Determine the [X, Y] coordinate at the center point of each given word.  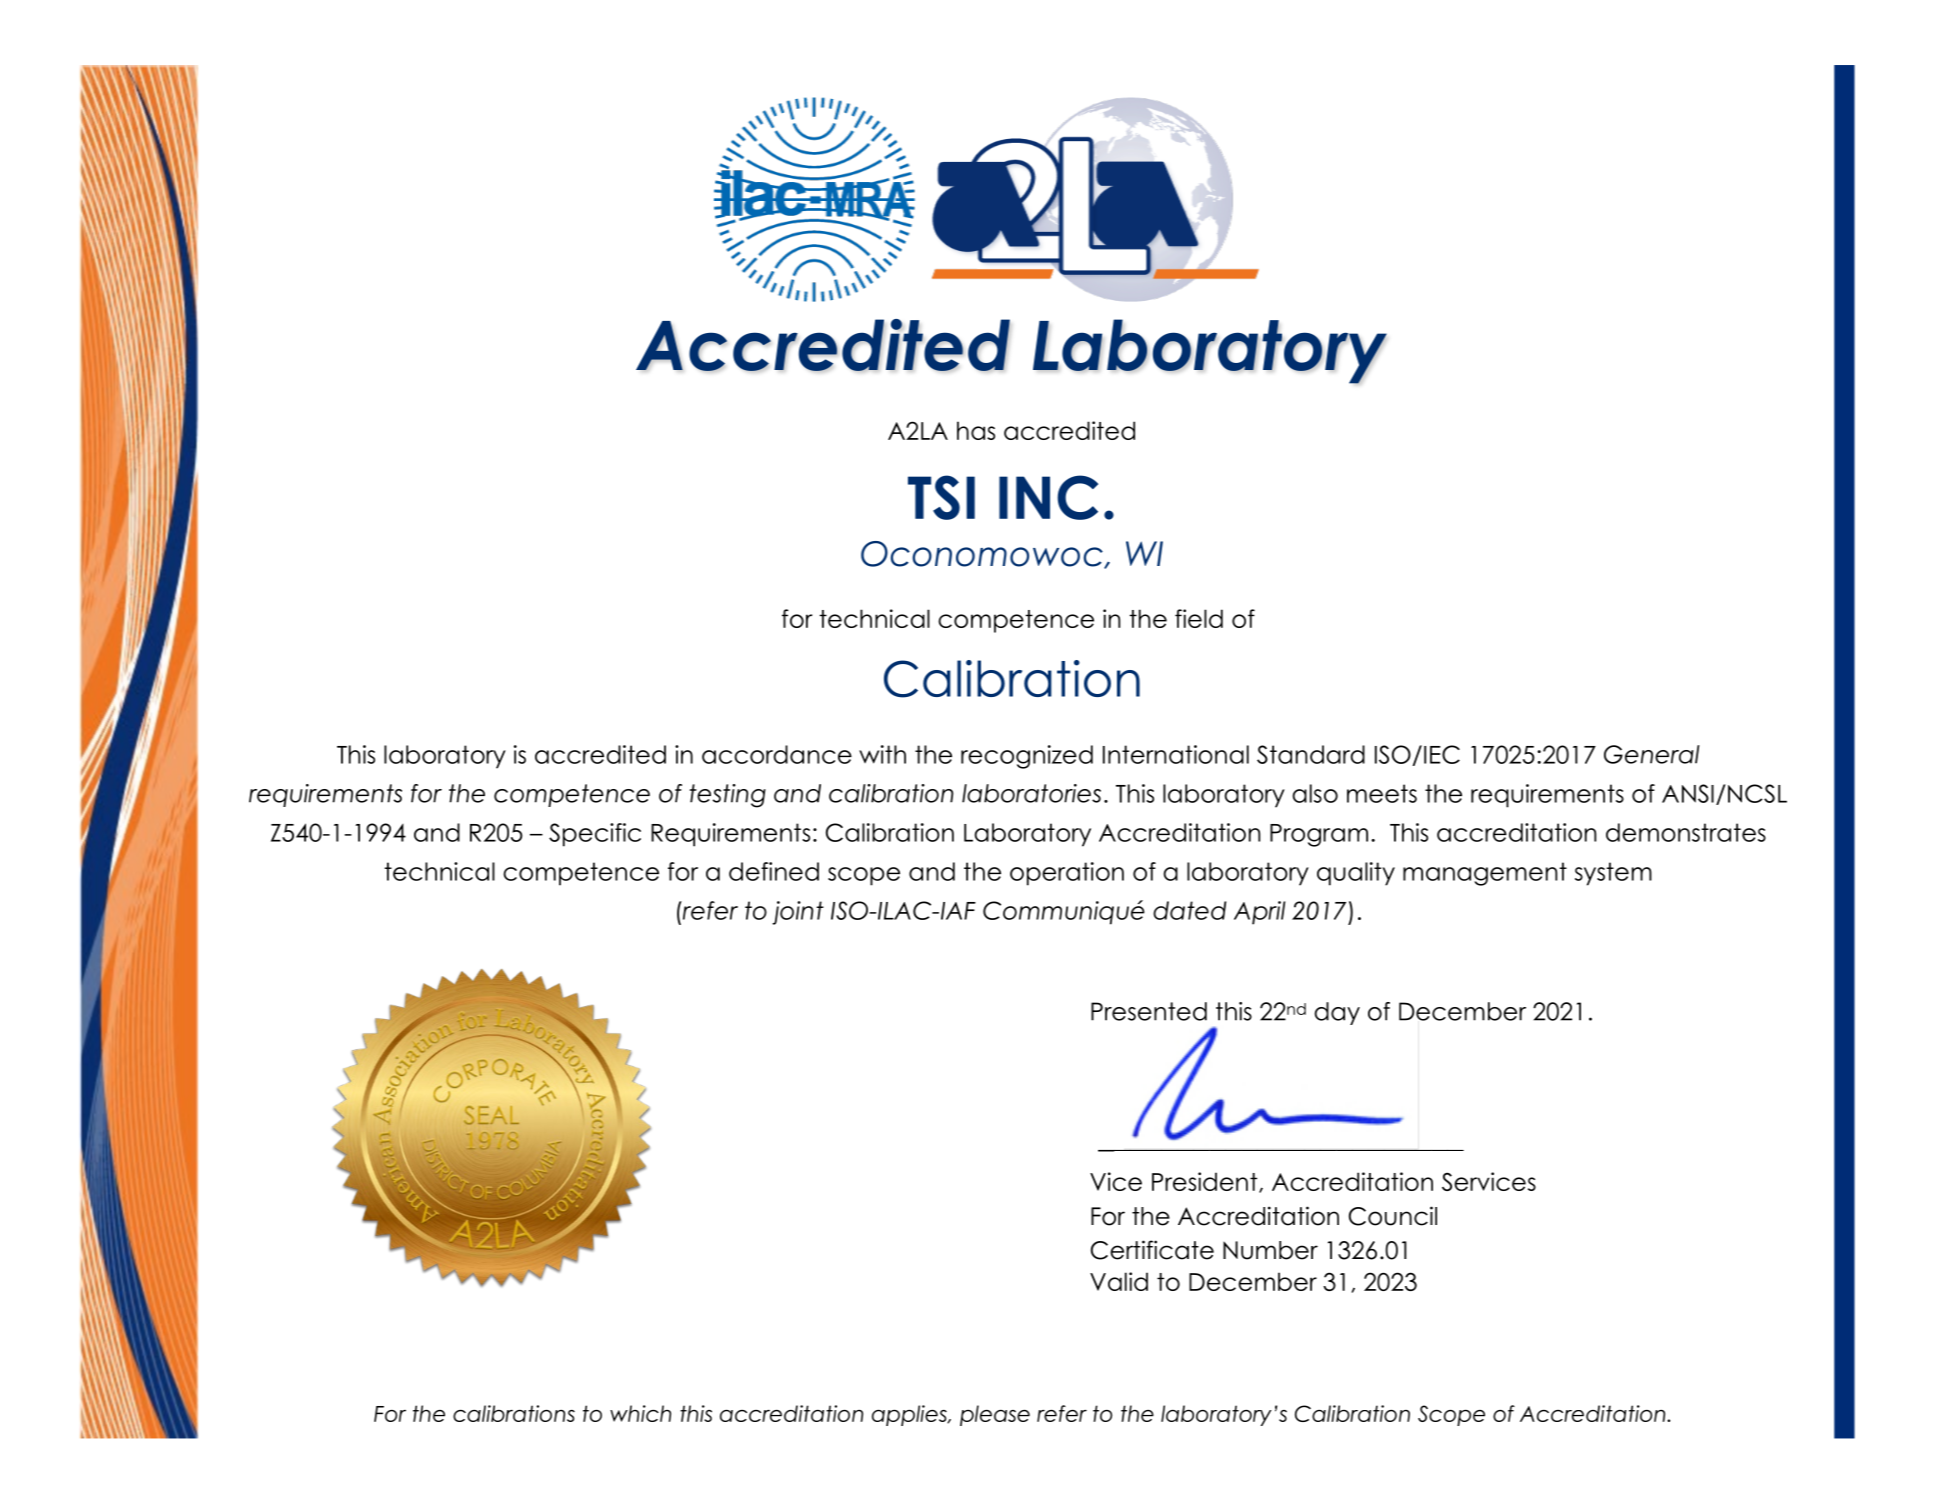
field [1199, 618]
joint [798, 913]
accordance [777, 754]
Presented [1149, 1011]
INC [1048, 497]
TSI [941, 497]
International [1176, 754]
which [640, 1413]
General [1652, 754]
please [995, 1415]
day [1337, 1013]
